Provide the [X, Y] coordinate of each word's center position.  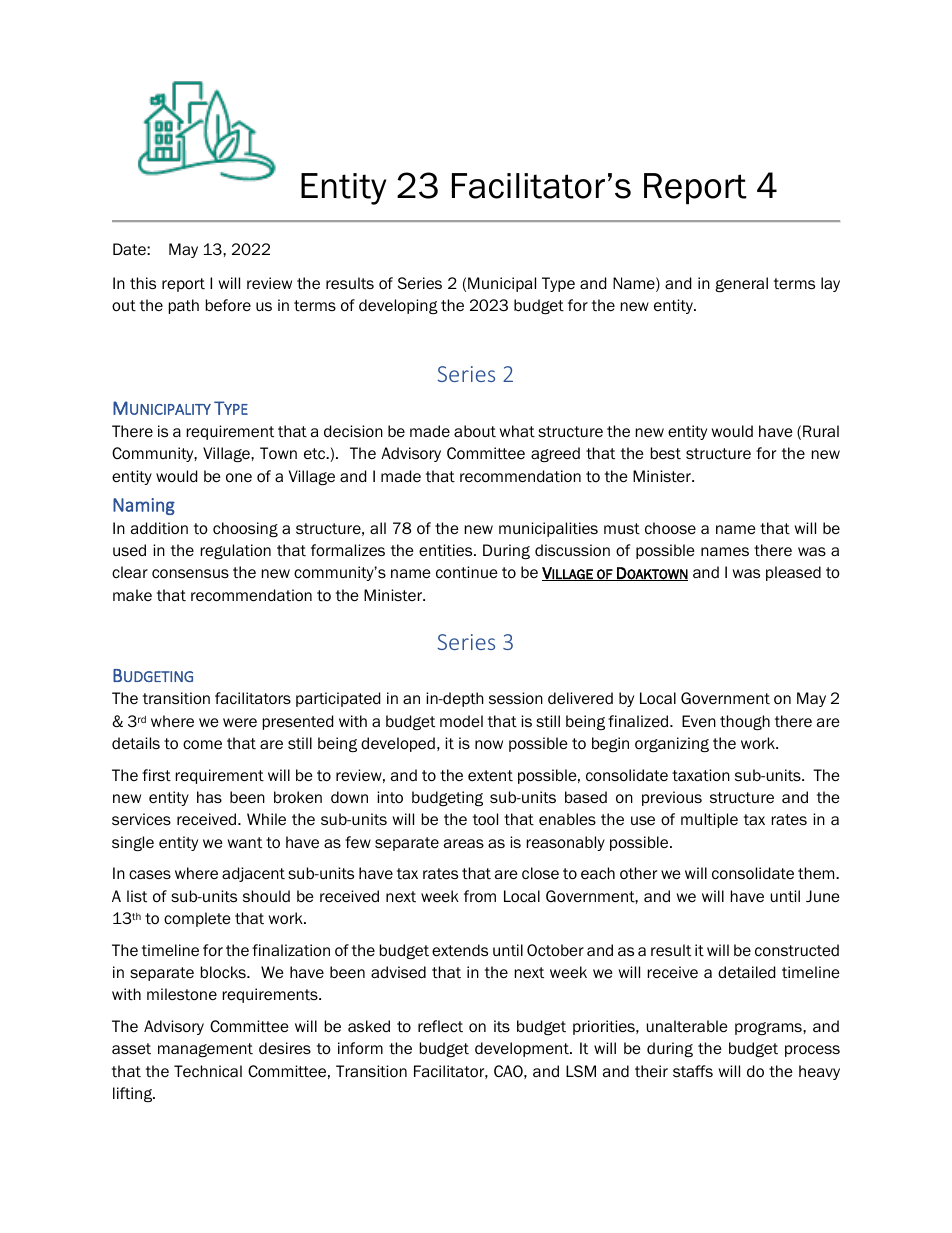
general [741, 284]
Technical [208, 1071]
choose [670, 528]
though [745, 722]
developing [398, 306]
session [516, 698]
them [817, 873]
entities [447, 550]
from [480, 896]
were [240, 722]
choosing [245, 529]
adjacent [253, 874]
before [228, 305]
